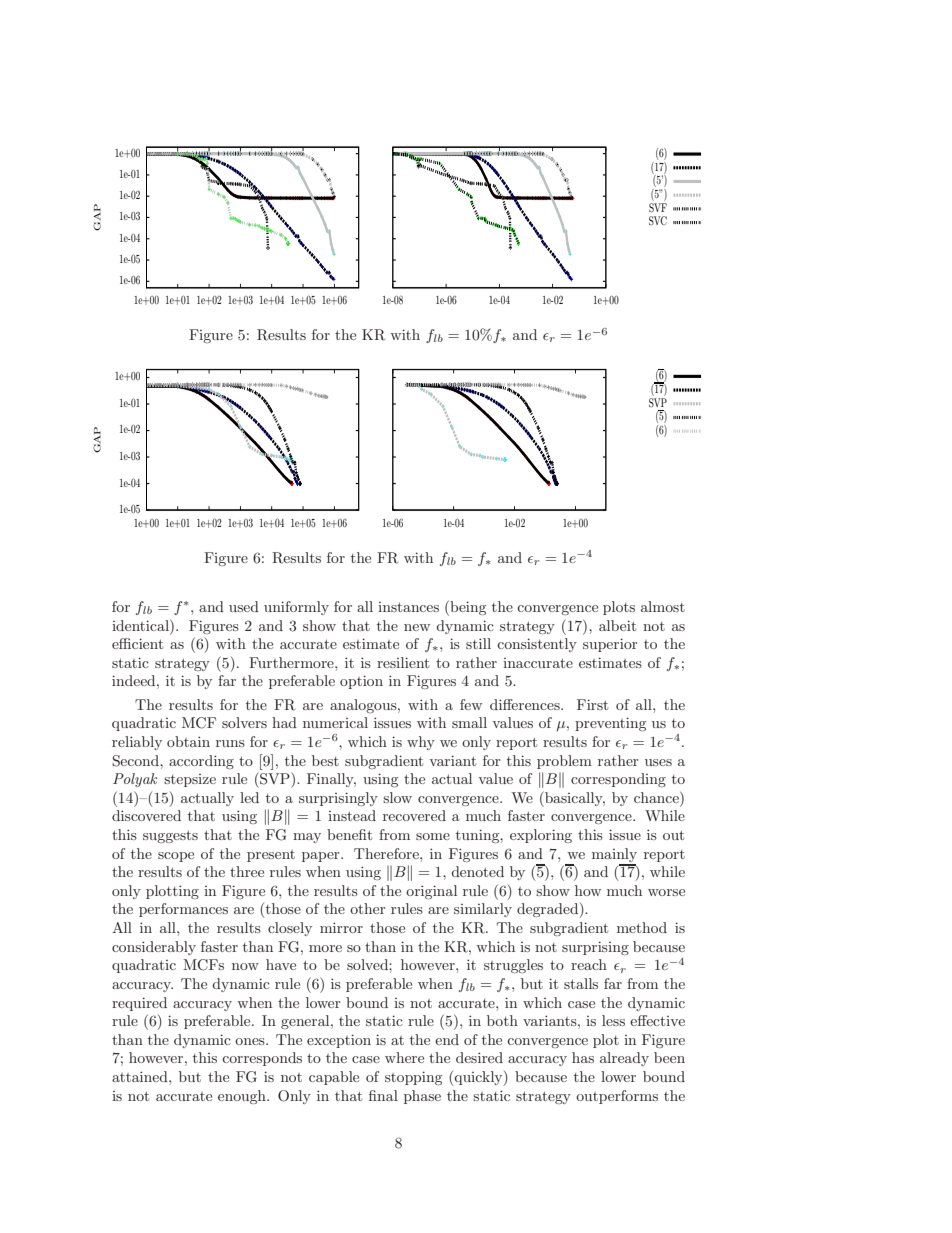  Describe the element at coordinates (617, 625) in the screenshot. I see `albeit` at that location.
